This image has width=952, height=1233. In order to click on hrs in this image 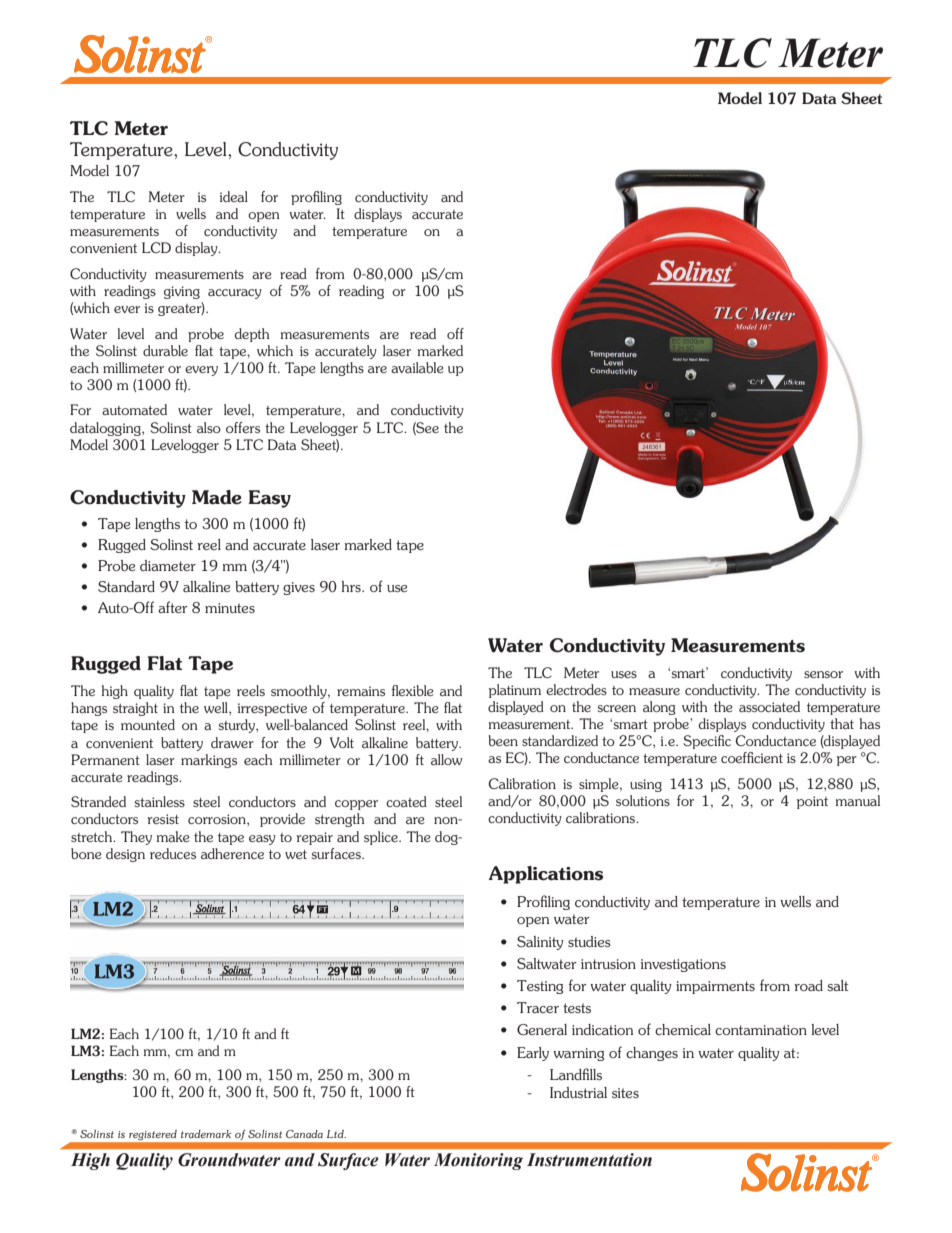, I will do `click(352, 586)`.
